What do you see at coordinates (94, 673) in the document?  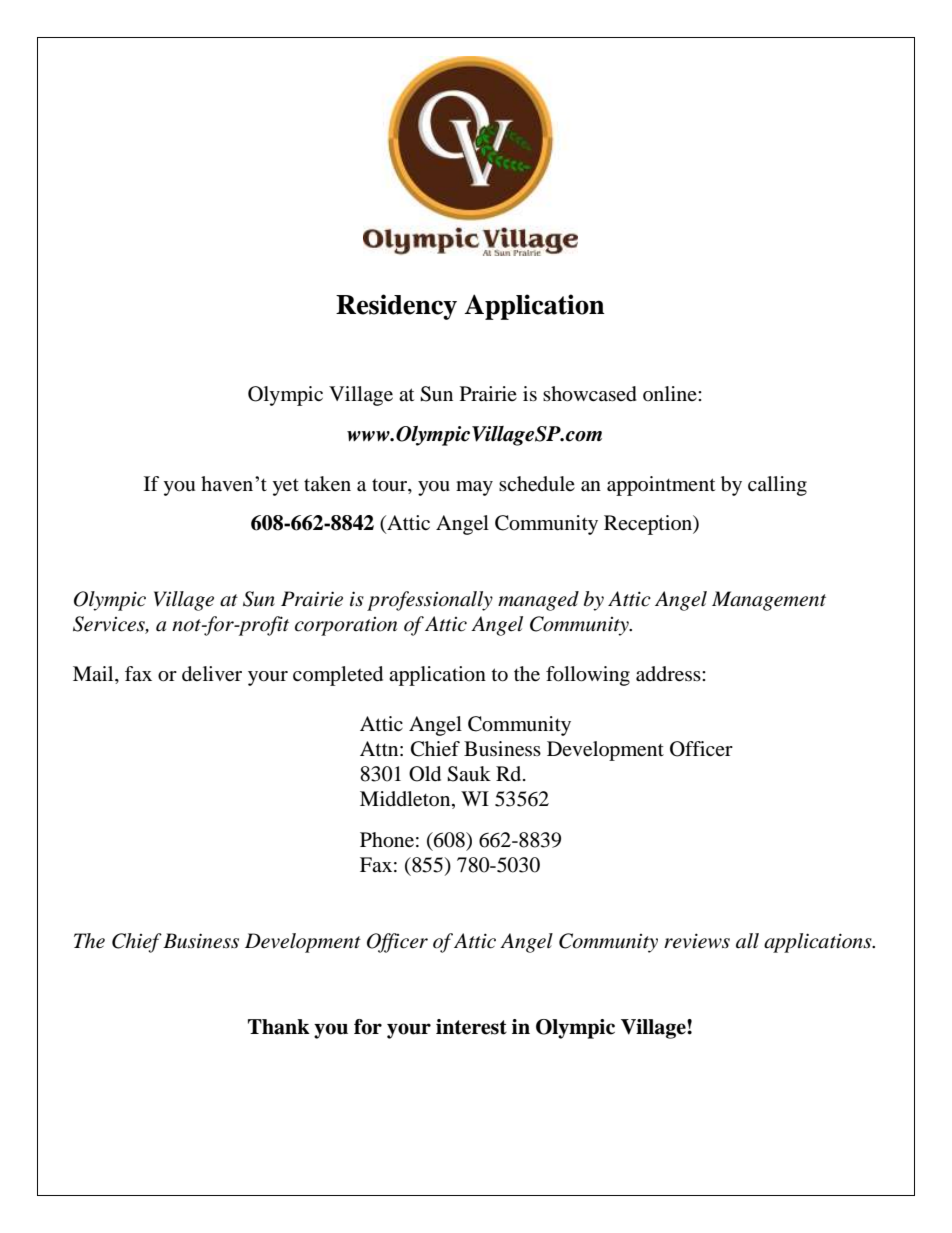 I see `Mail` at bounding box center [94, 673].
